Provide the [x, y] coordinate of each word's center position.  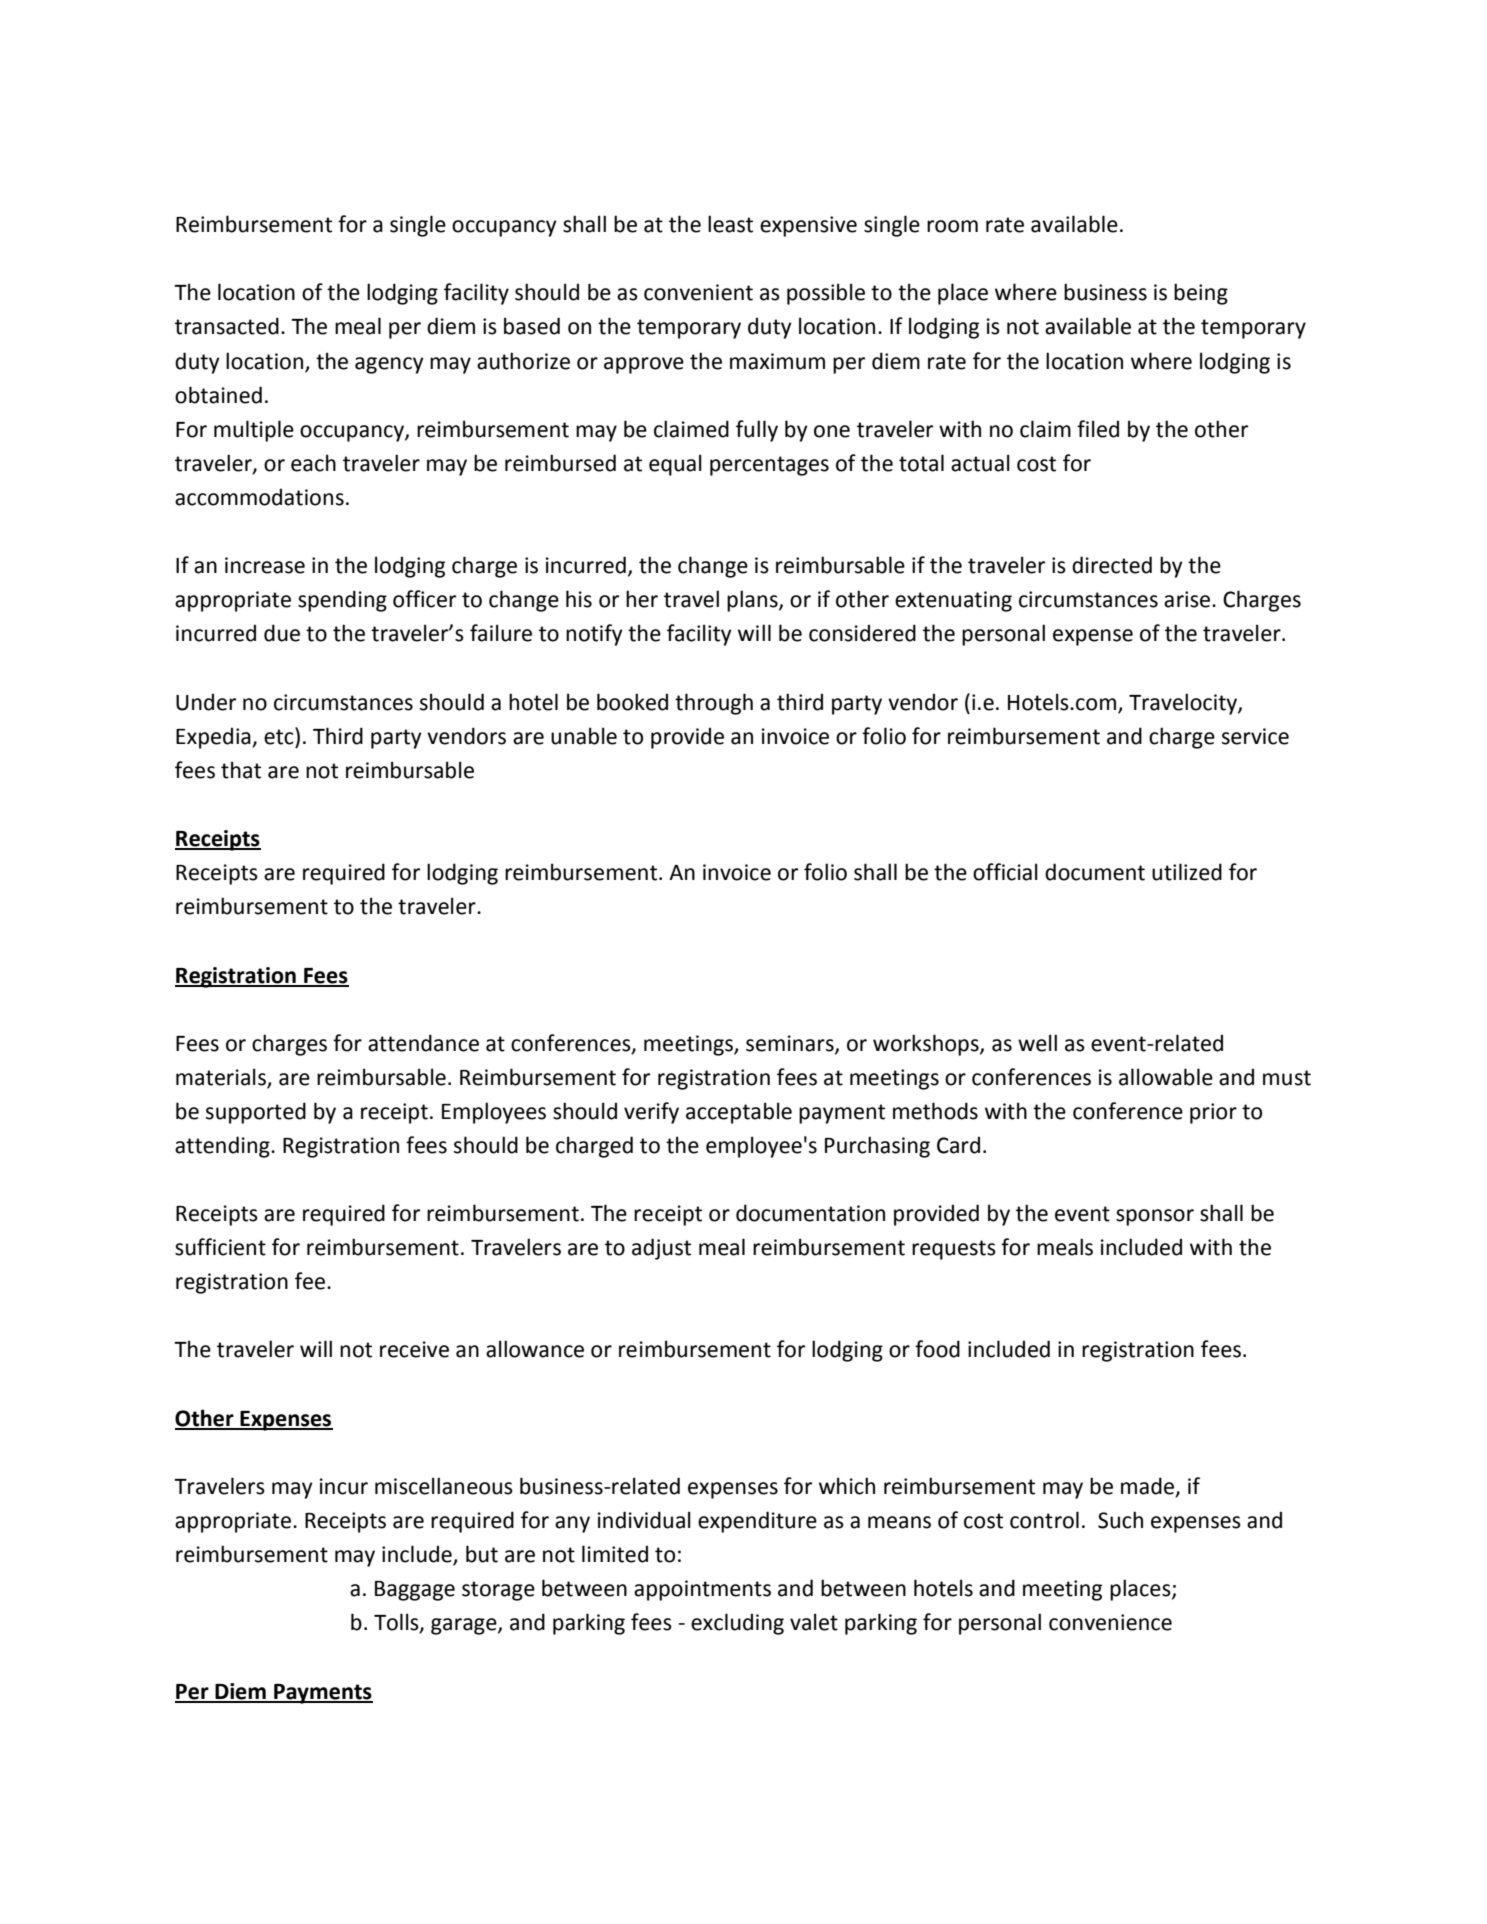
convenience [1110, 1622]
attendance [423, 1043]
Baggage [415, 1591]
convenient [698, 292]
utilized [1187, 872]
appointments [702, 1590]
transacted [227, 326]
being [1201, 294]
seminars [791, 1044]
